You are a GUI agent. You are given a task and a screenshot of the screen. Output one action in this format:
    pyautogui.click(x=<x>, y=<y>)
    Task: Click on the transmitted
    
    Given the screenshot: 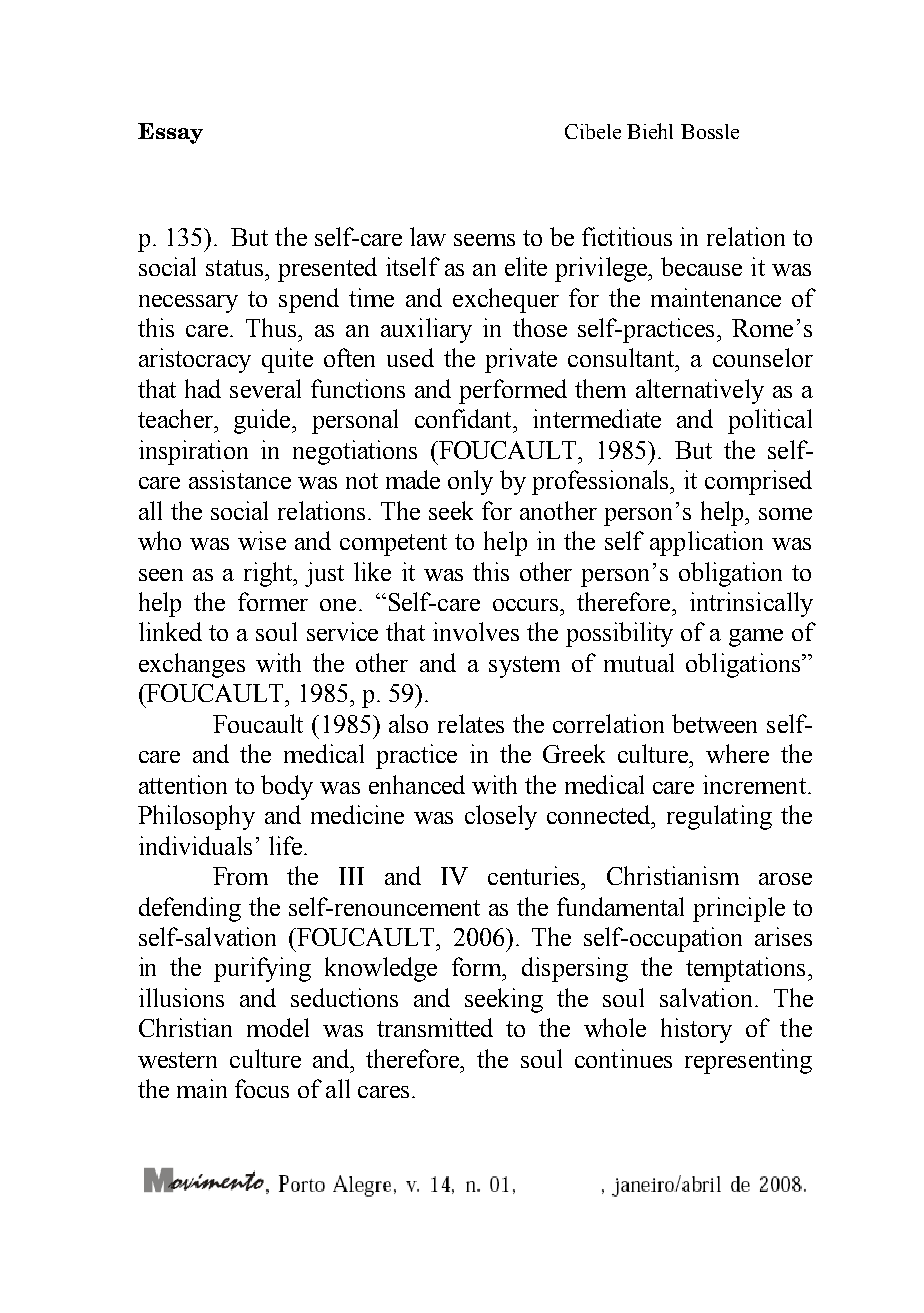 What is the action you would take?
    pyautogui.click(x=435, y=1027)
